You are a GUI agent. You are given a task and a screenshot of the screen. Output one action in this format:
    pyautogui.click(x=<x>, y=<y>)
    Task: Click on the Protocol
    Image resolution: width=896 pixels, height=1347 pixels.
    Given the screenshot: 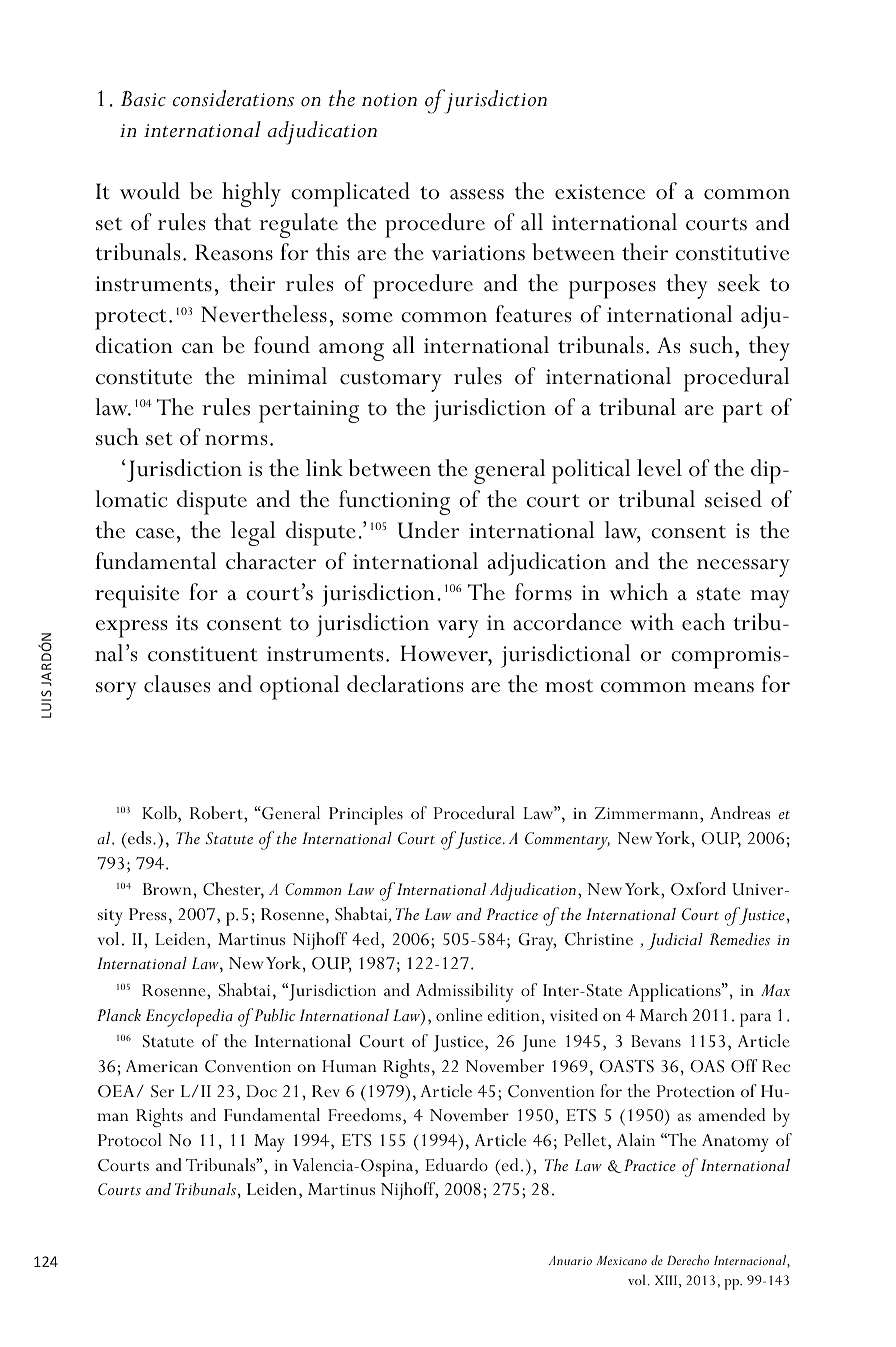 What is the action you would take?
    pyautogui.click(x=130, y=1139)
